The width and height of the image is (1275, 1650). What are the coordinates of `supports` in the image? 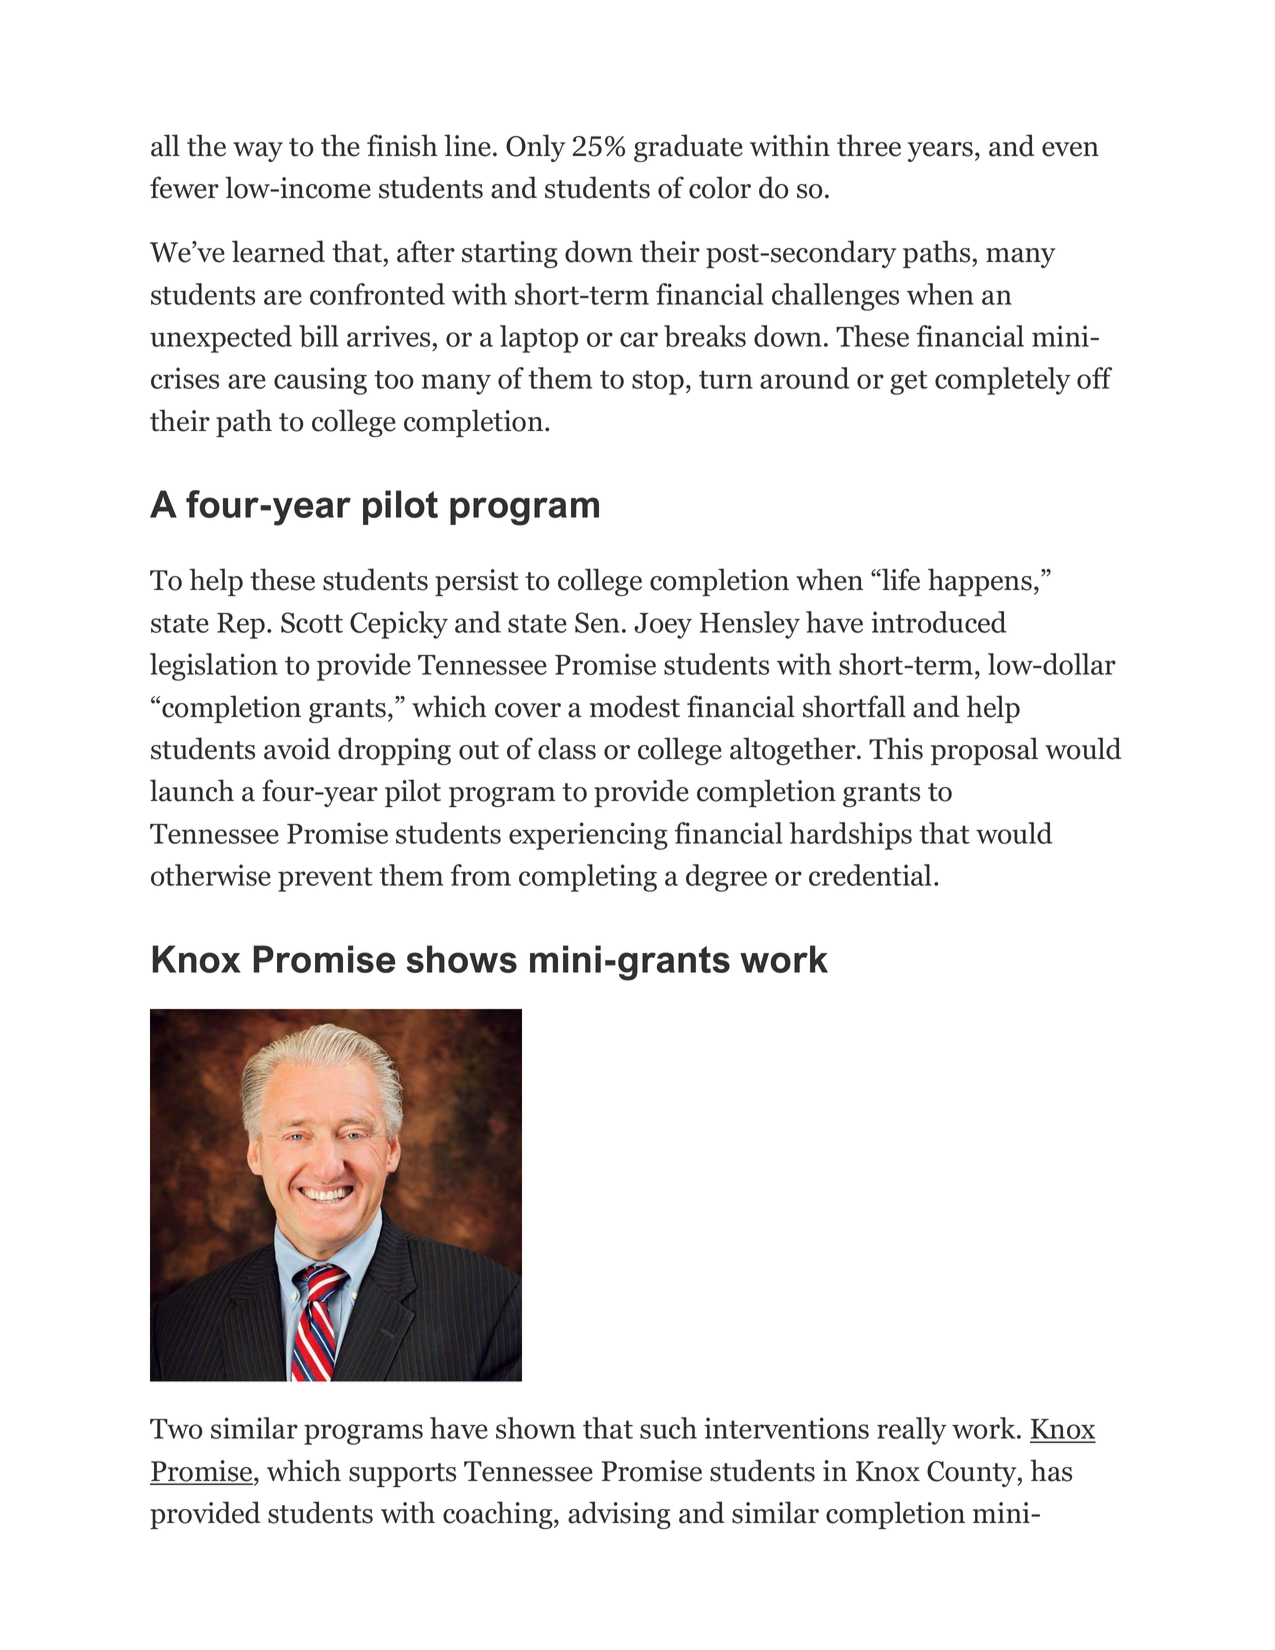 It's located at (402, 1475).
